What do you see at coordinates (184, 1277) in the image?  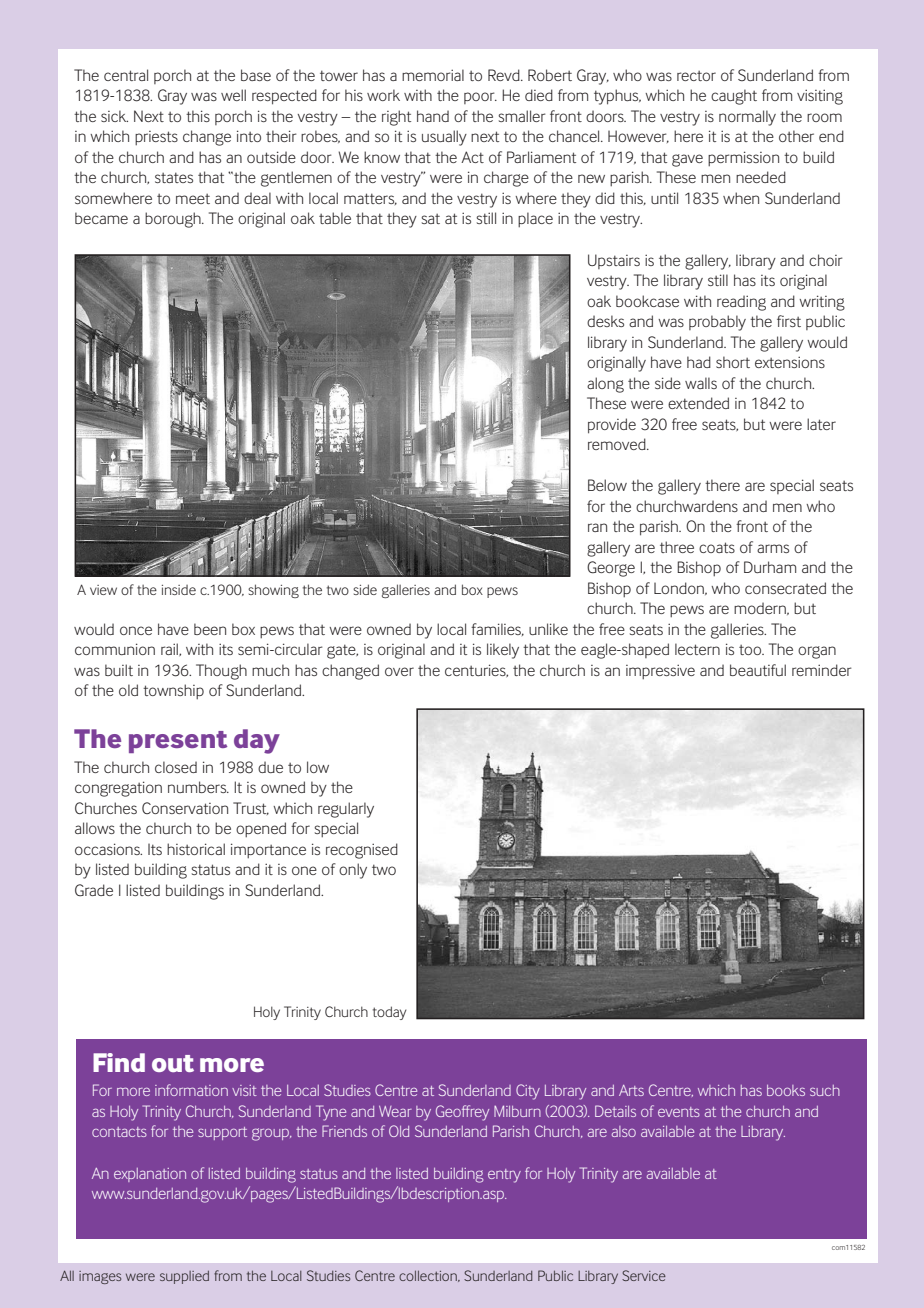 I see `supplied` at bounding box center [184, 1277].
